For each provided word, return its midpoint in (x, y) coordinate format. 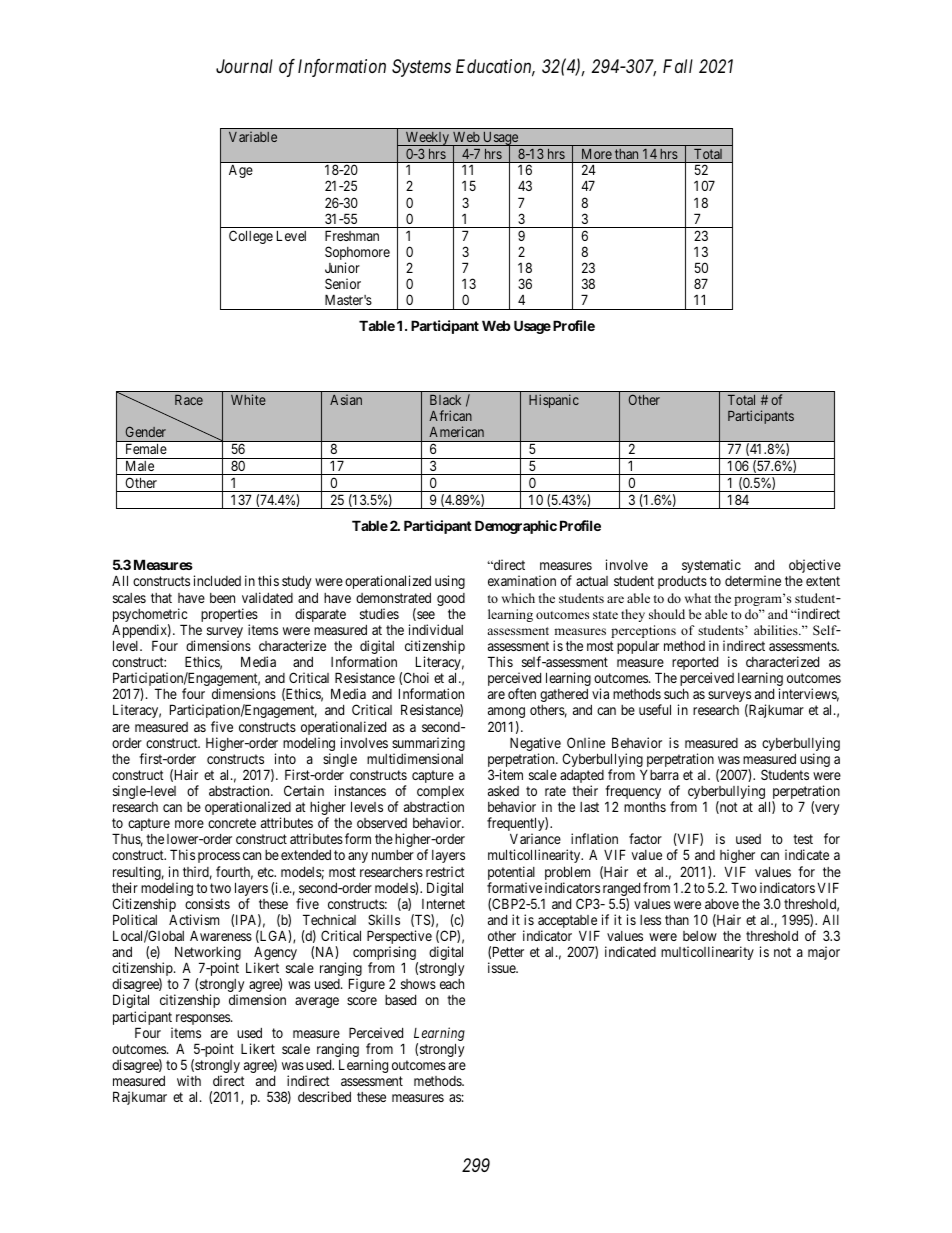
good (451, 599)
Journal (244, 66)
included (217, 580)
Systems (421, 68)
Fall (678, 66)
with (189, 1080)
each (452, 984)
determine (753, 580)
